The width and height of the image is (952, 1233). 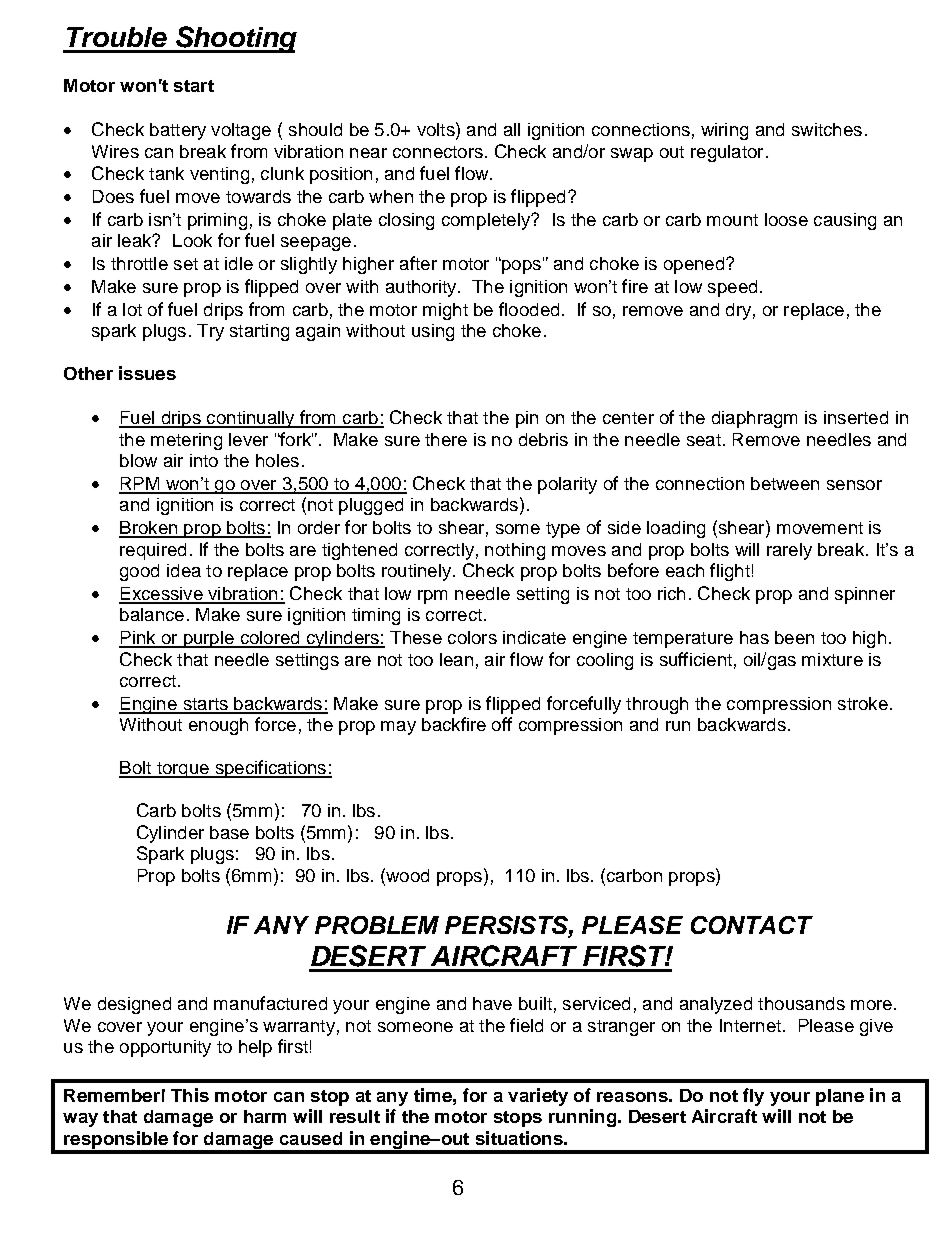 I want to click on connectors, so click(x=438, y=152).
